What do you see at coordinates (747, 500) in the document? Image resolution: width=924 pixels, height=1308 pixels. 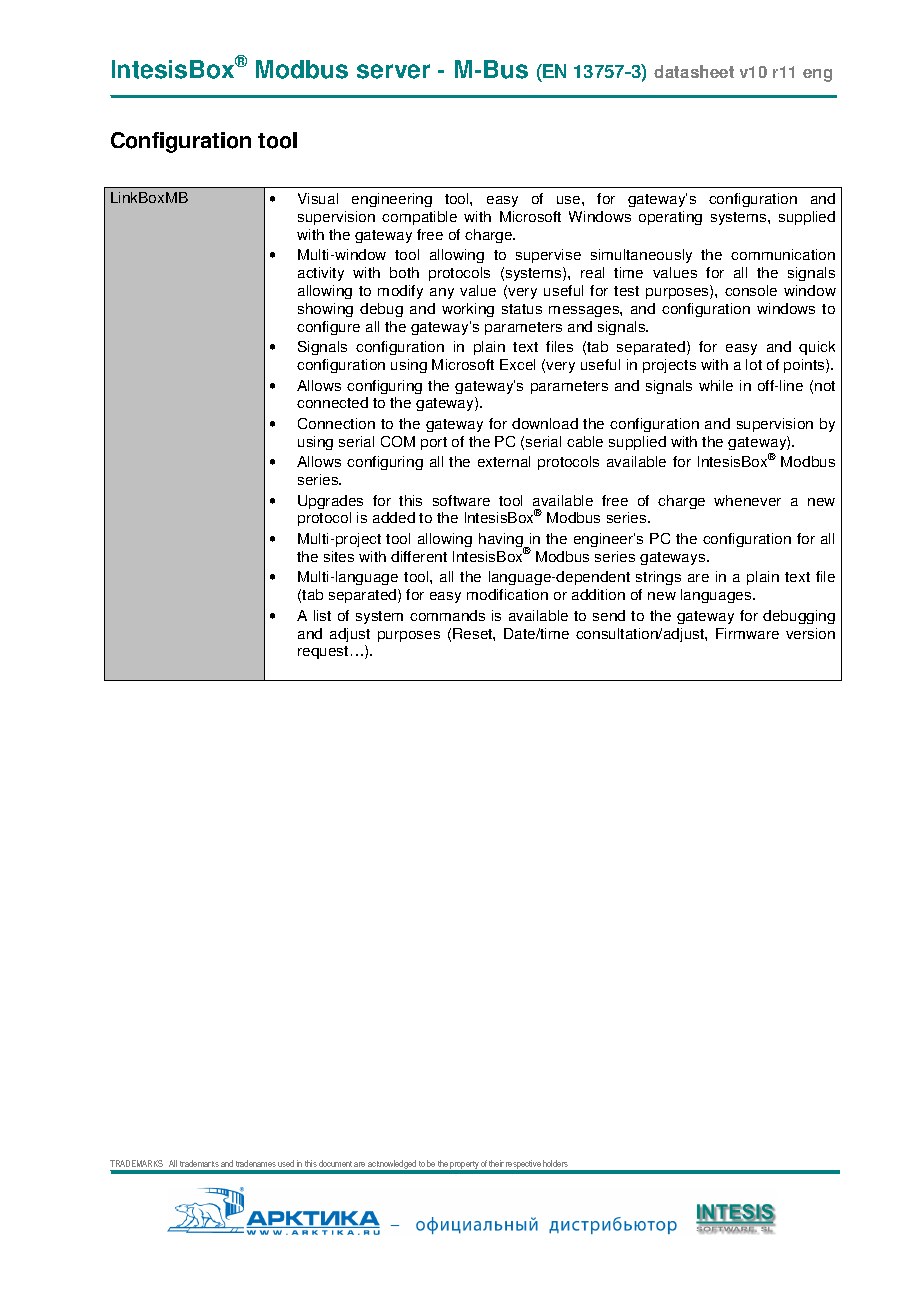 I see `whenever` at bounding box center [747, 500].
